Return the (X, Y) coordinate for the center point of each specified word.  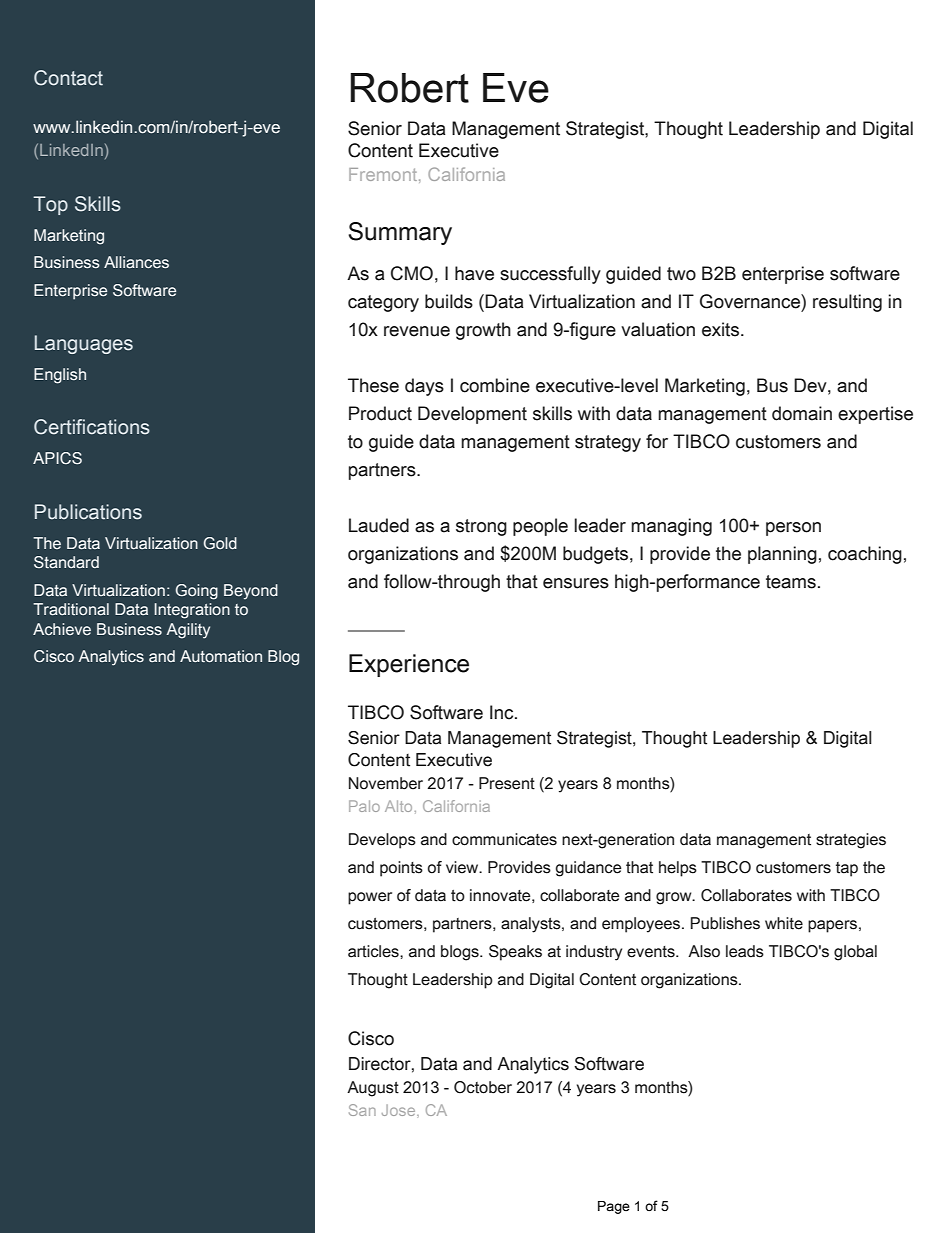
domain (802, 413)
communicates (504, 839)
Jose (400, 1110)
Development (472, 415)
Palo (364, 806)
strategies (851, 841)
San (362, 1110)
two (681, 274)
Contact (68, 78)
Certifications (92, 427)
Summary (400, 233)
